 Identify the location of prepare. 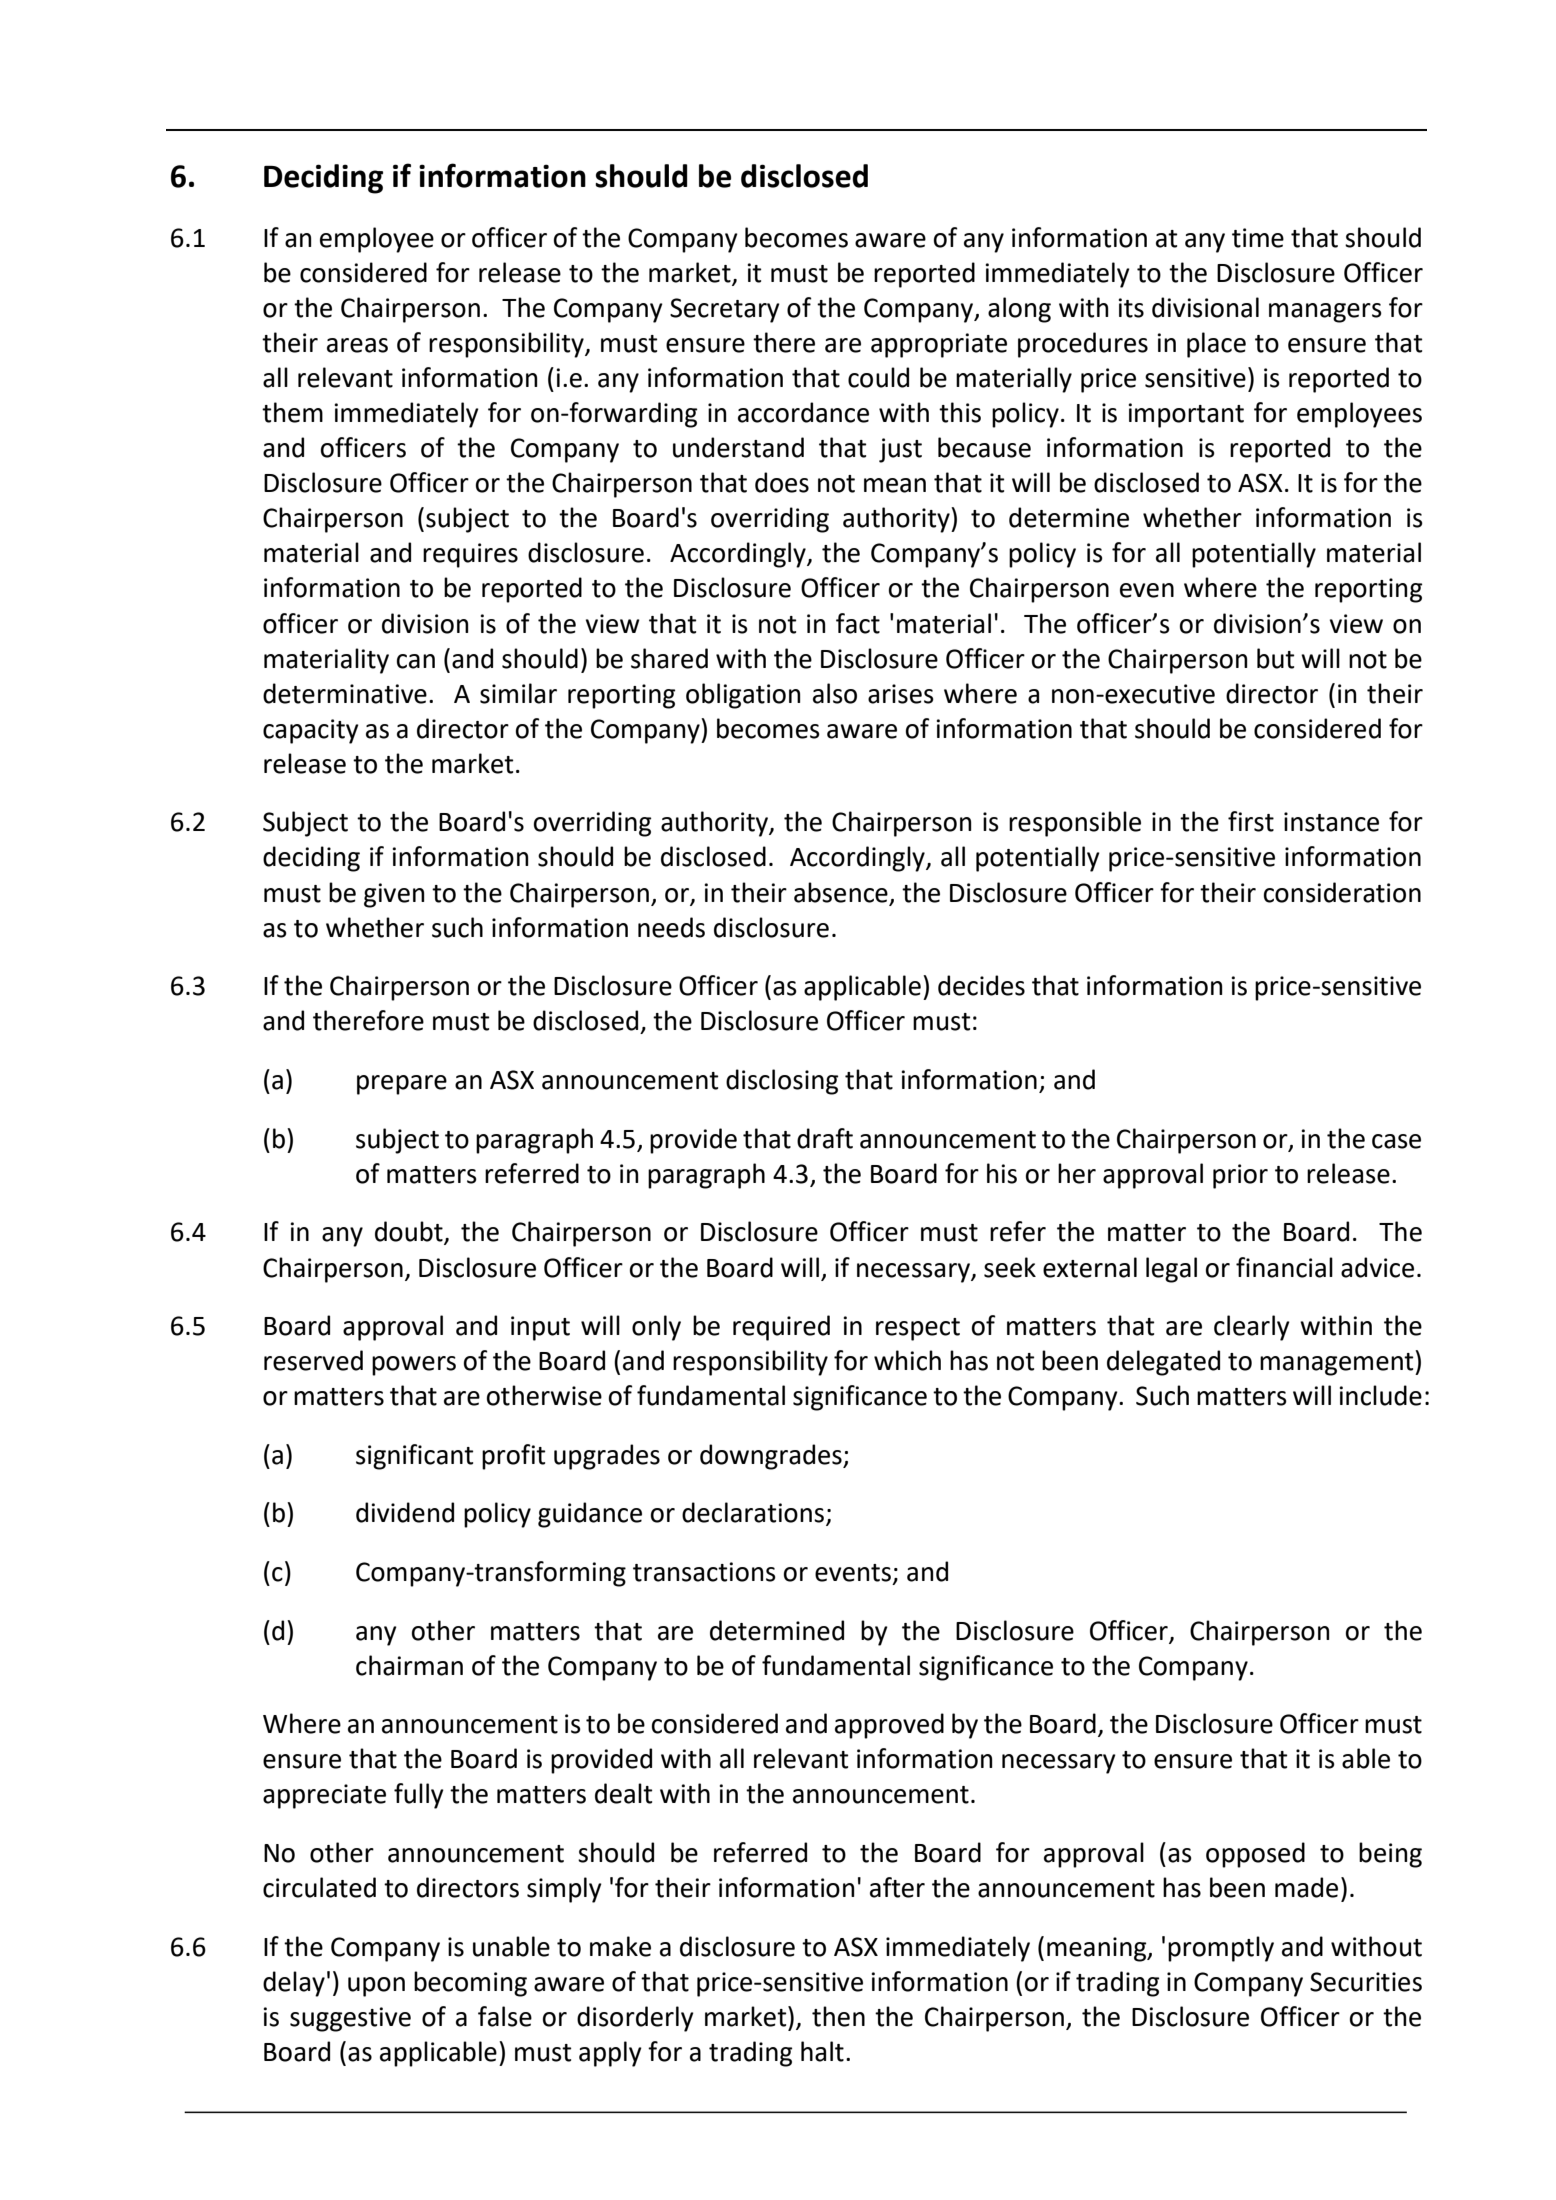
(402, 1085).
